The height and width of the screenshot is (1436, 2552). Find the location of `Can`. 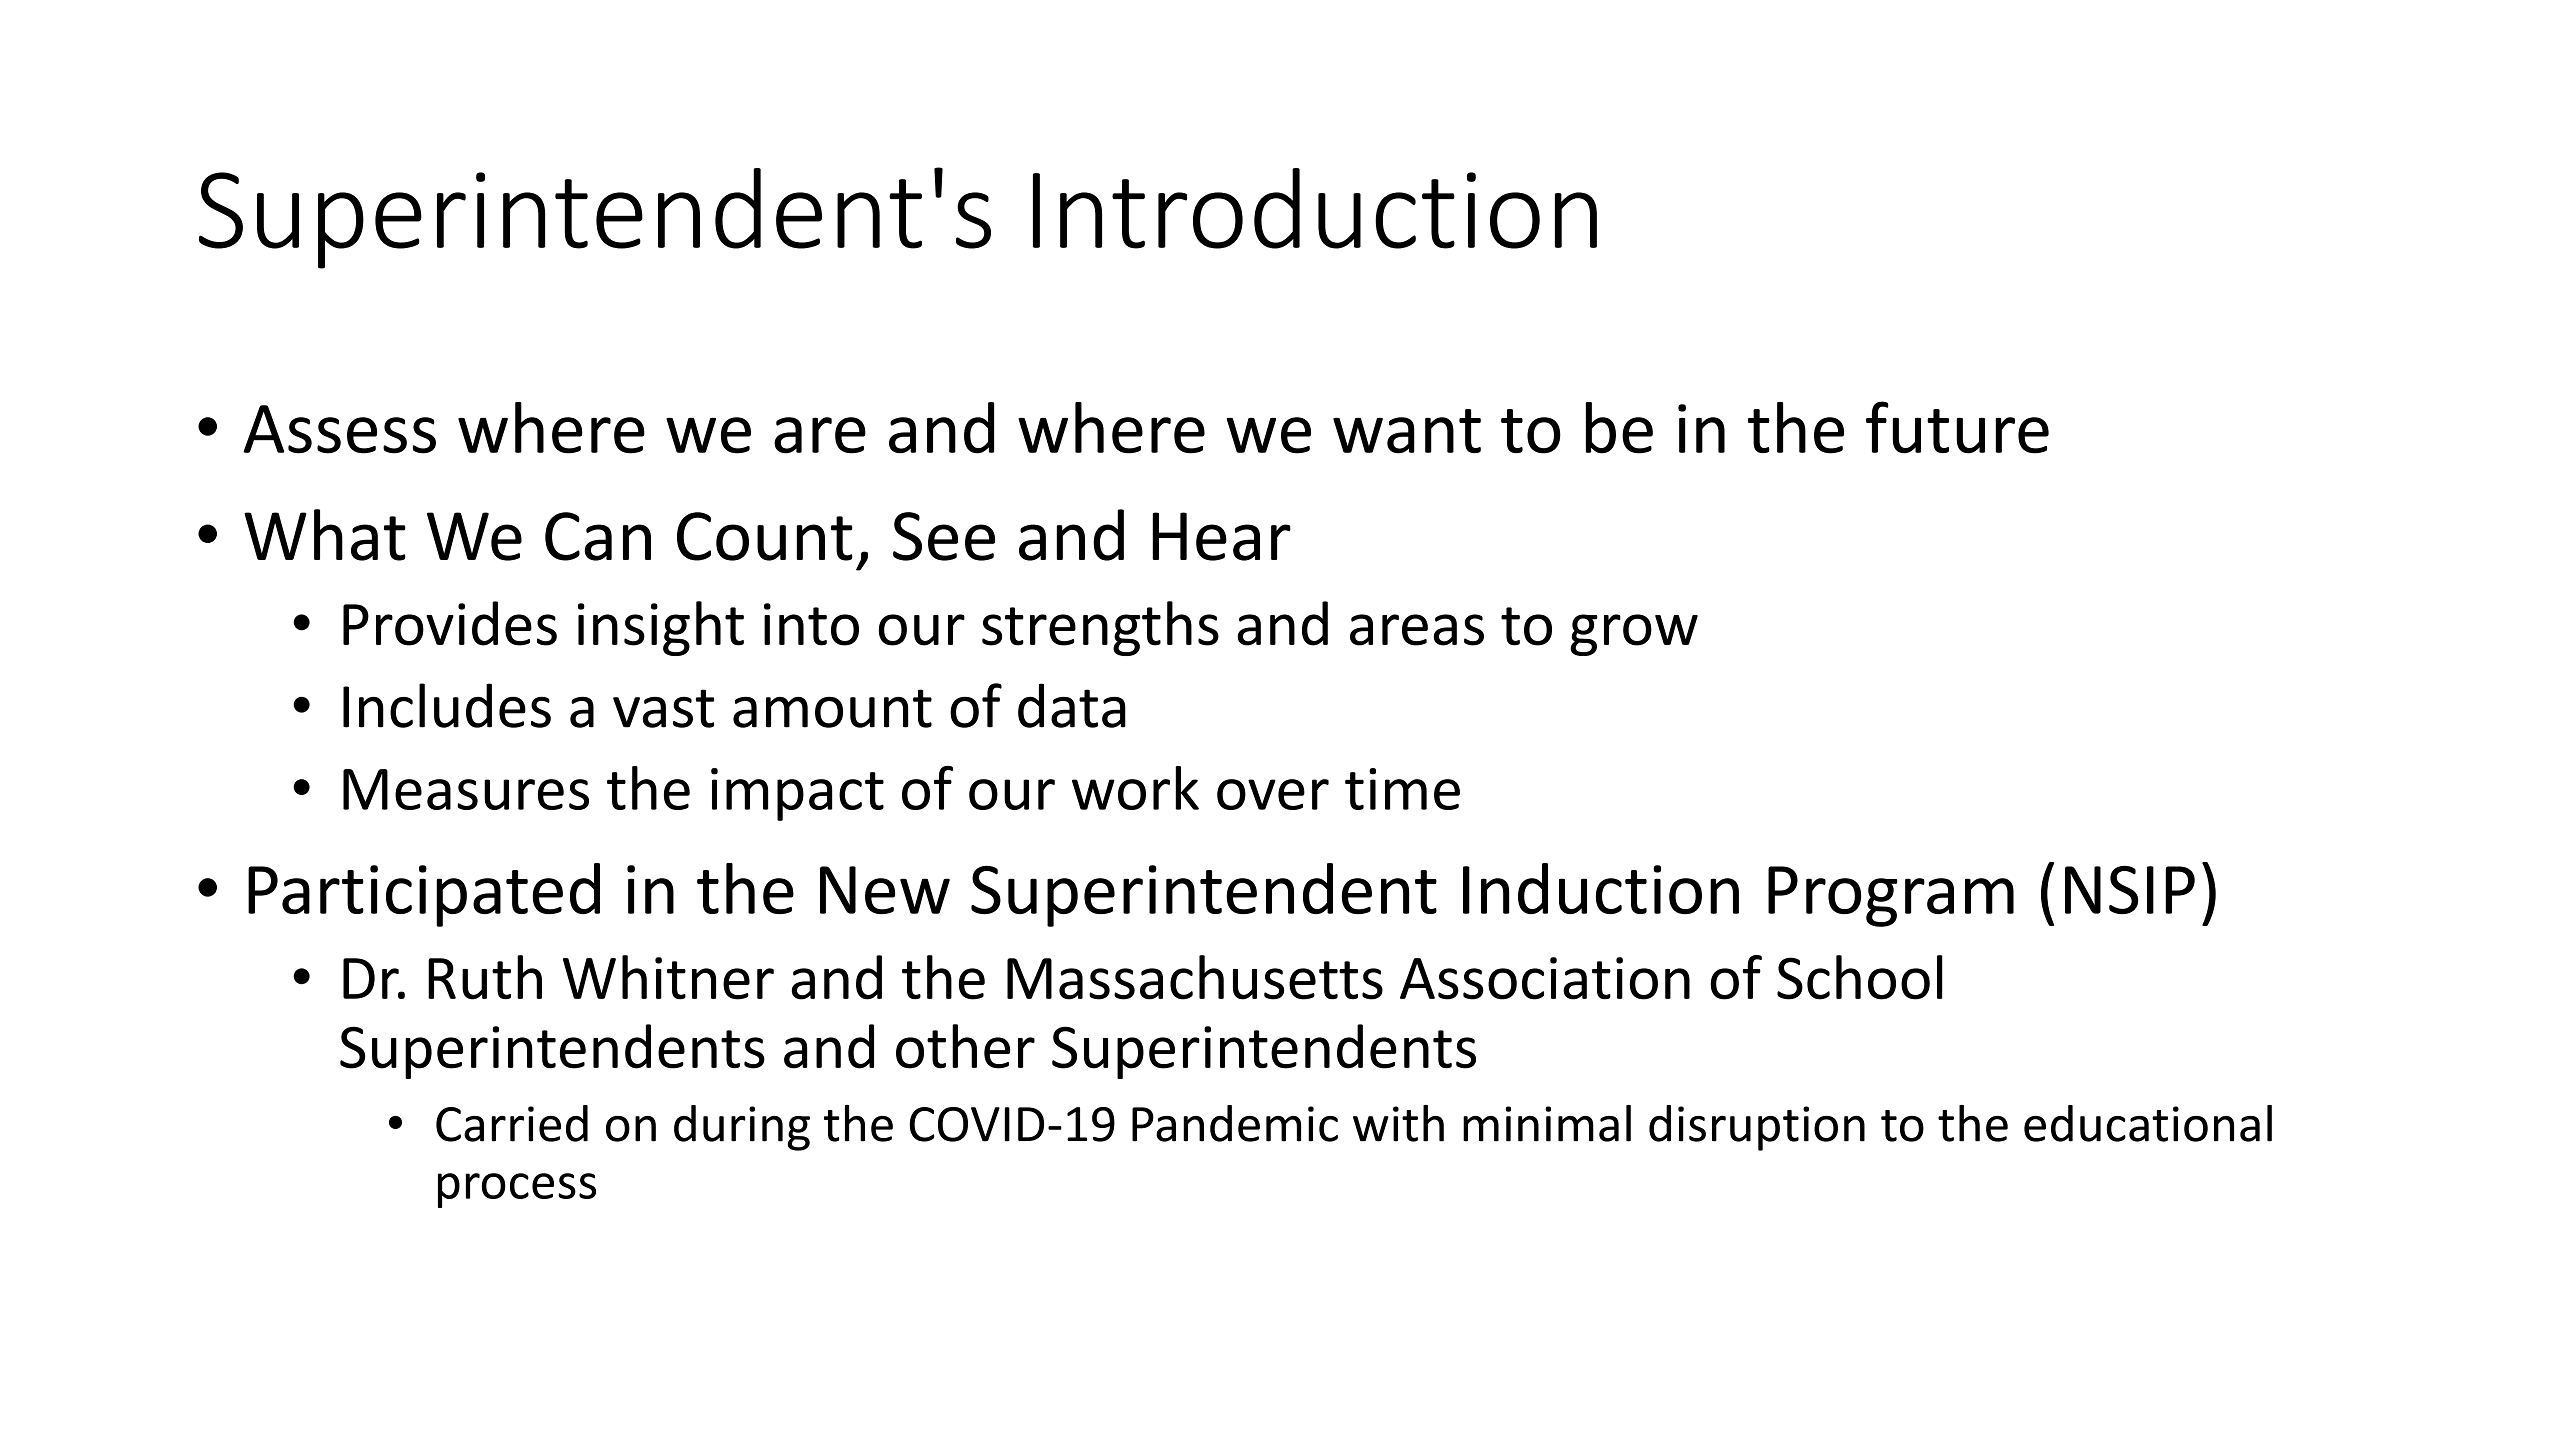

Can is located at coordinates (598, 536).
